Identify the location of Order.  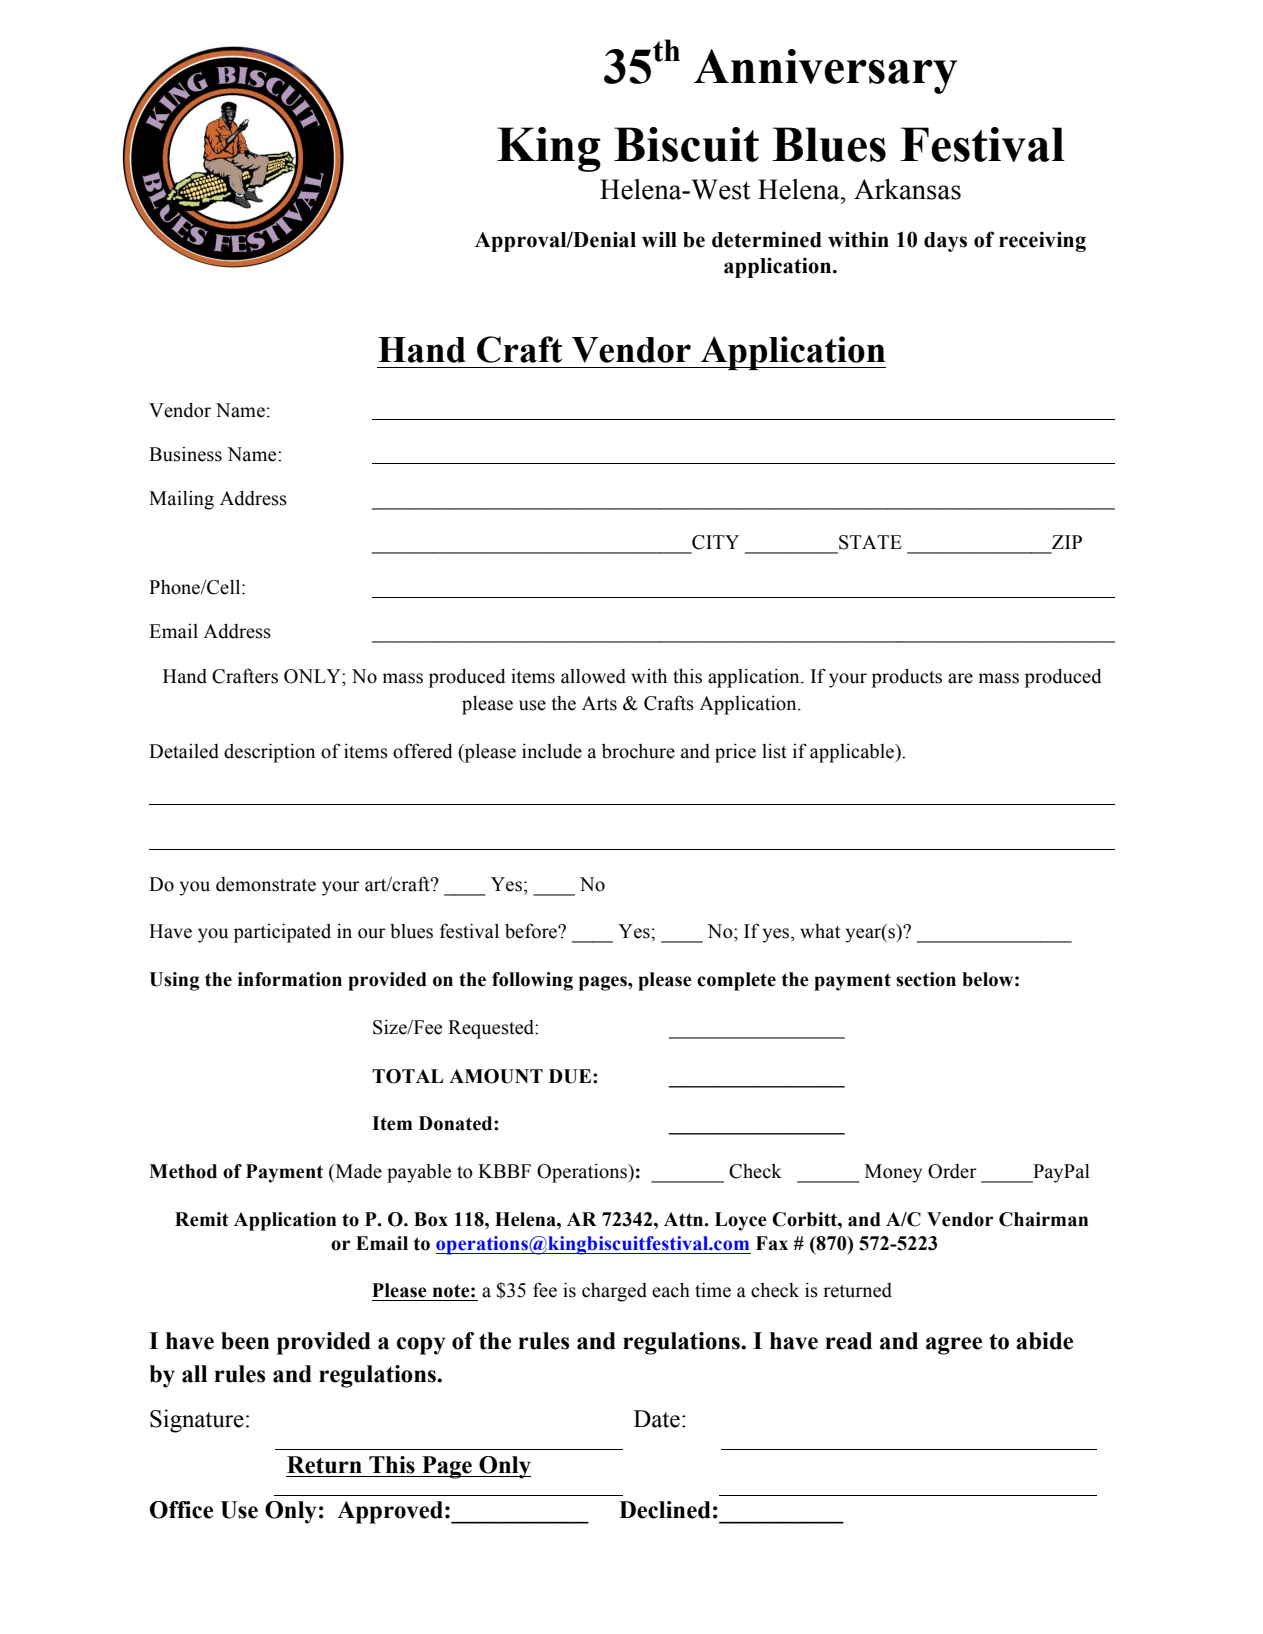
(952, 1171).
